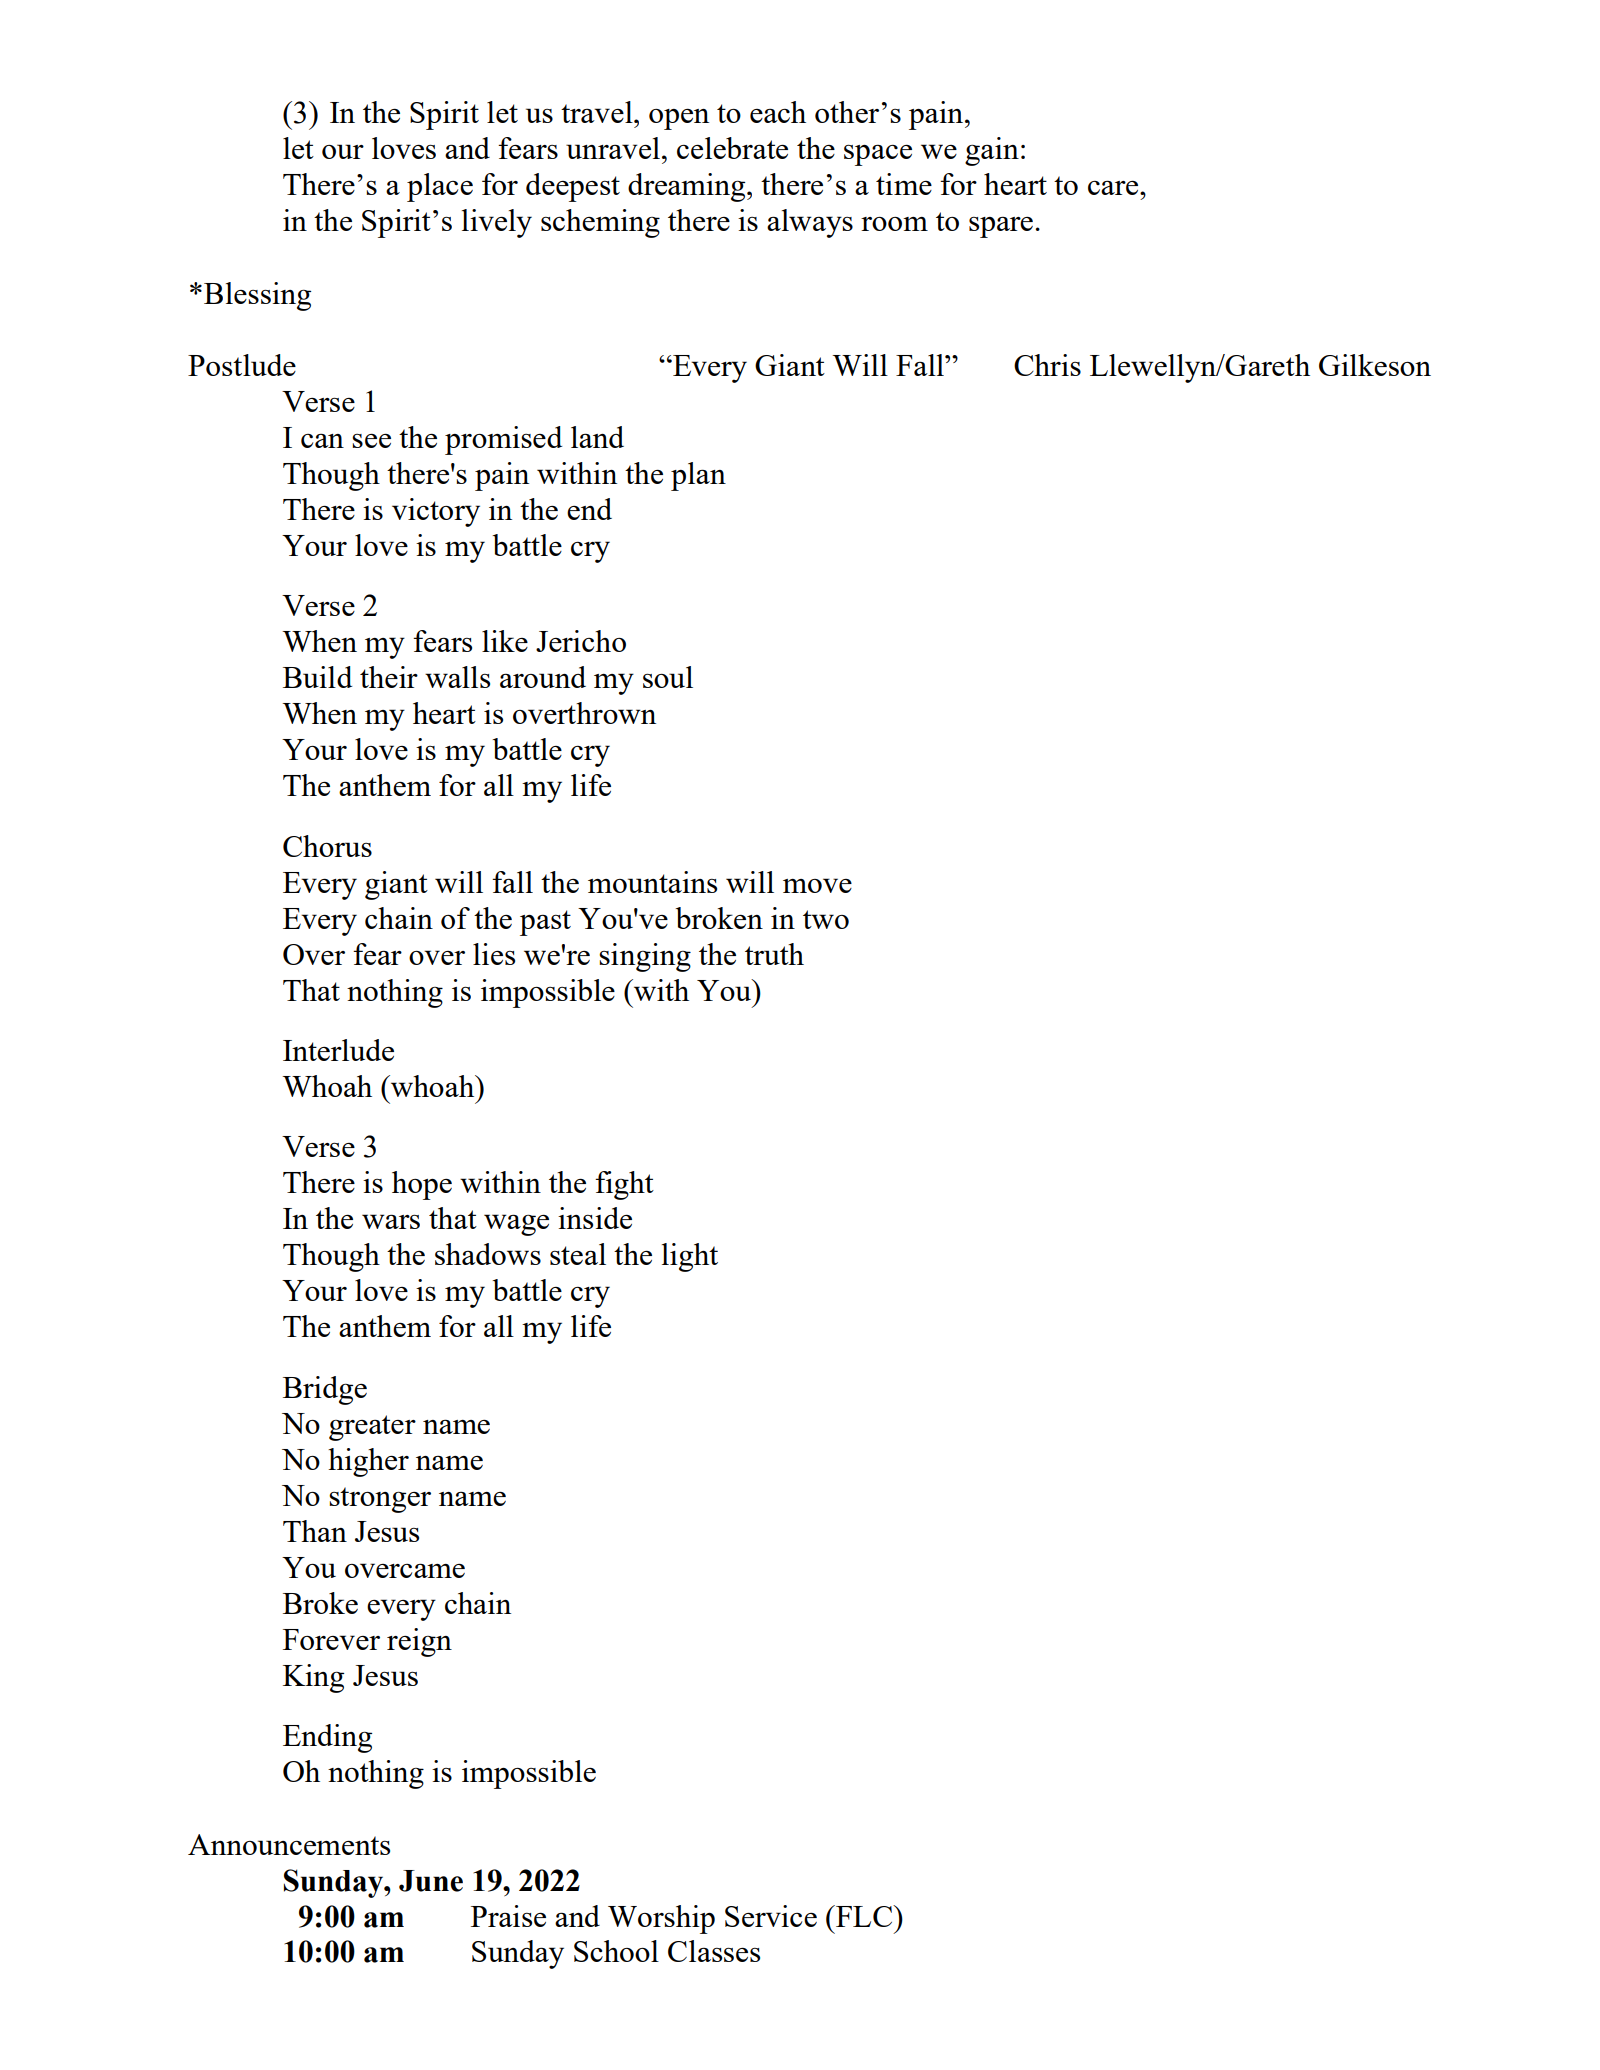 The image size is (1600, 2070). What do you see at coordinates (826, 919) in the screenshot?
I see `two` at bounding box center [826, 919].
